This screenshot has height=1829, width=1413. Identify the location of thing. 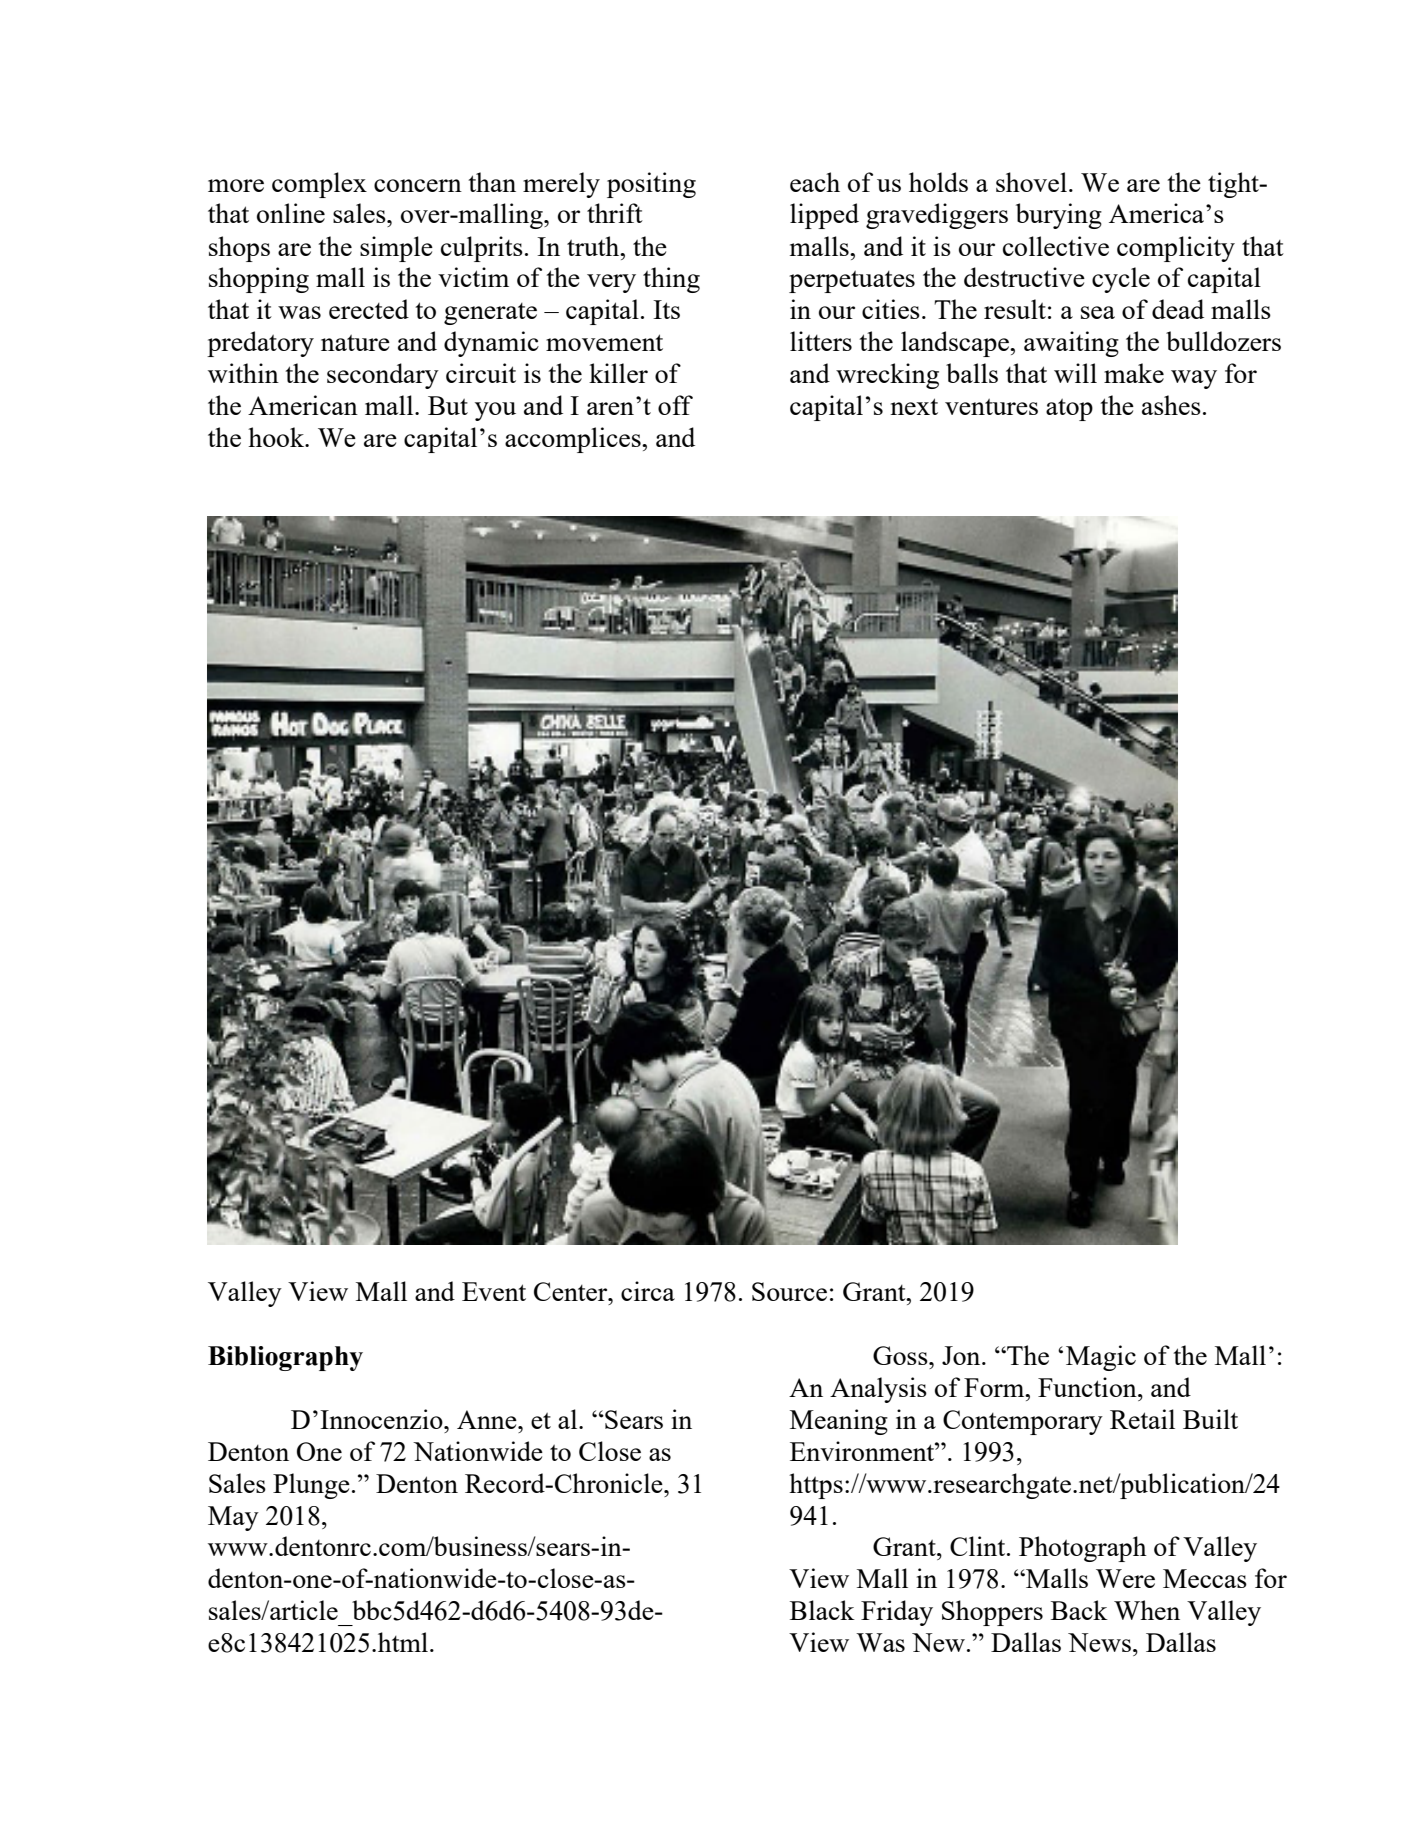
(671, 280).
